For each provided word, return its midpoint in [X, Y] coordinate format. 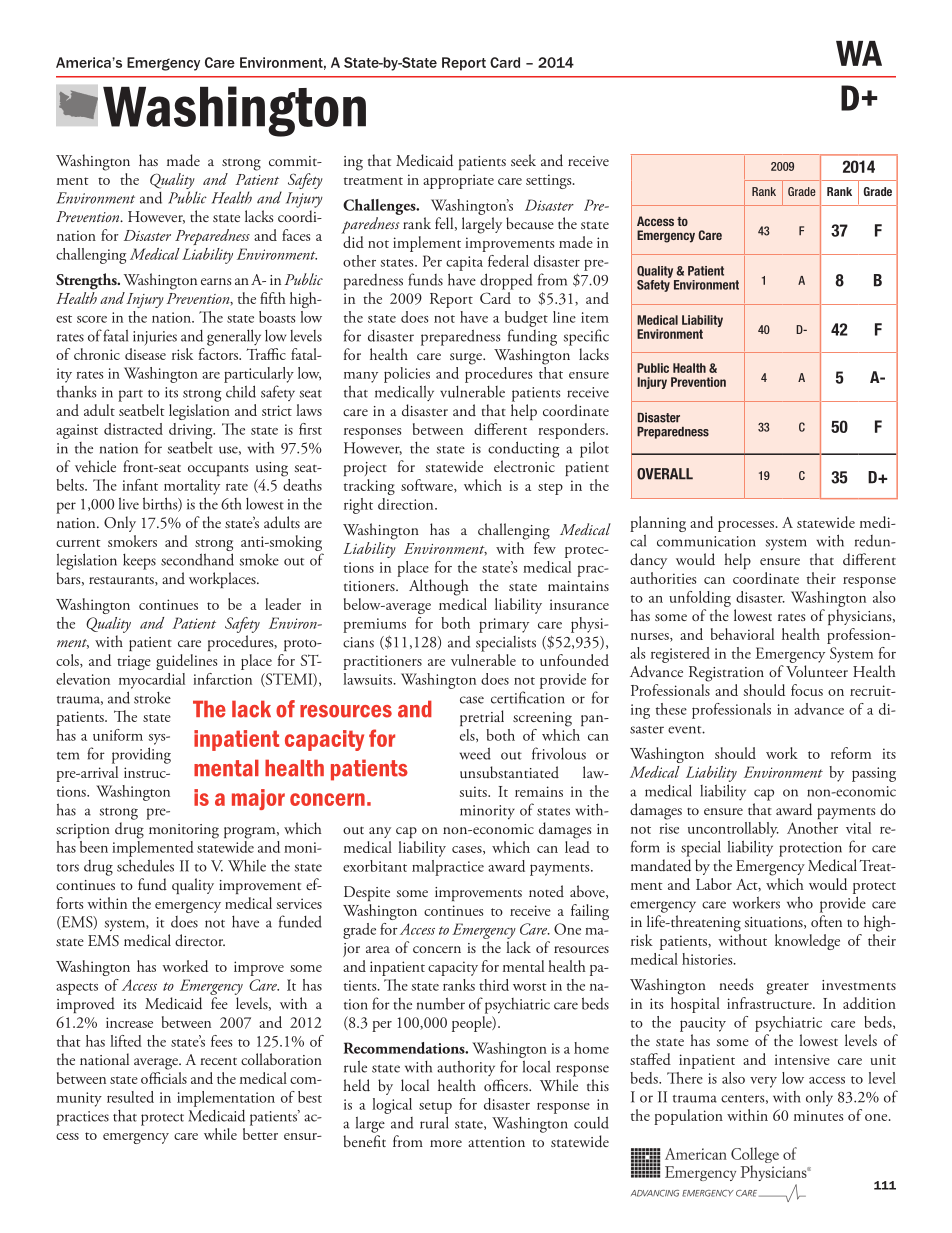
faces [296, 235]
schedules [145, 865]
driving [192, 431]
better [260, 1134]
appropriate [458, 181]
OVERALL [665, 474]
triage [134, 662]
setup [435, 1108]
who [800, 902]
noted [546, 891]
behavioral [742, 634]
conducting [523, 449]
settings [550, 181]
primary [504, 625]
